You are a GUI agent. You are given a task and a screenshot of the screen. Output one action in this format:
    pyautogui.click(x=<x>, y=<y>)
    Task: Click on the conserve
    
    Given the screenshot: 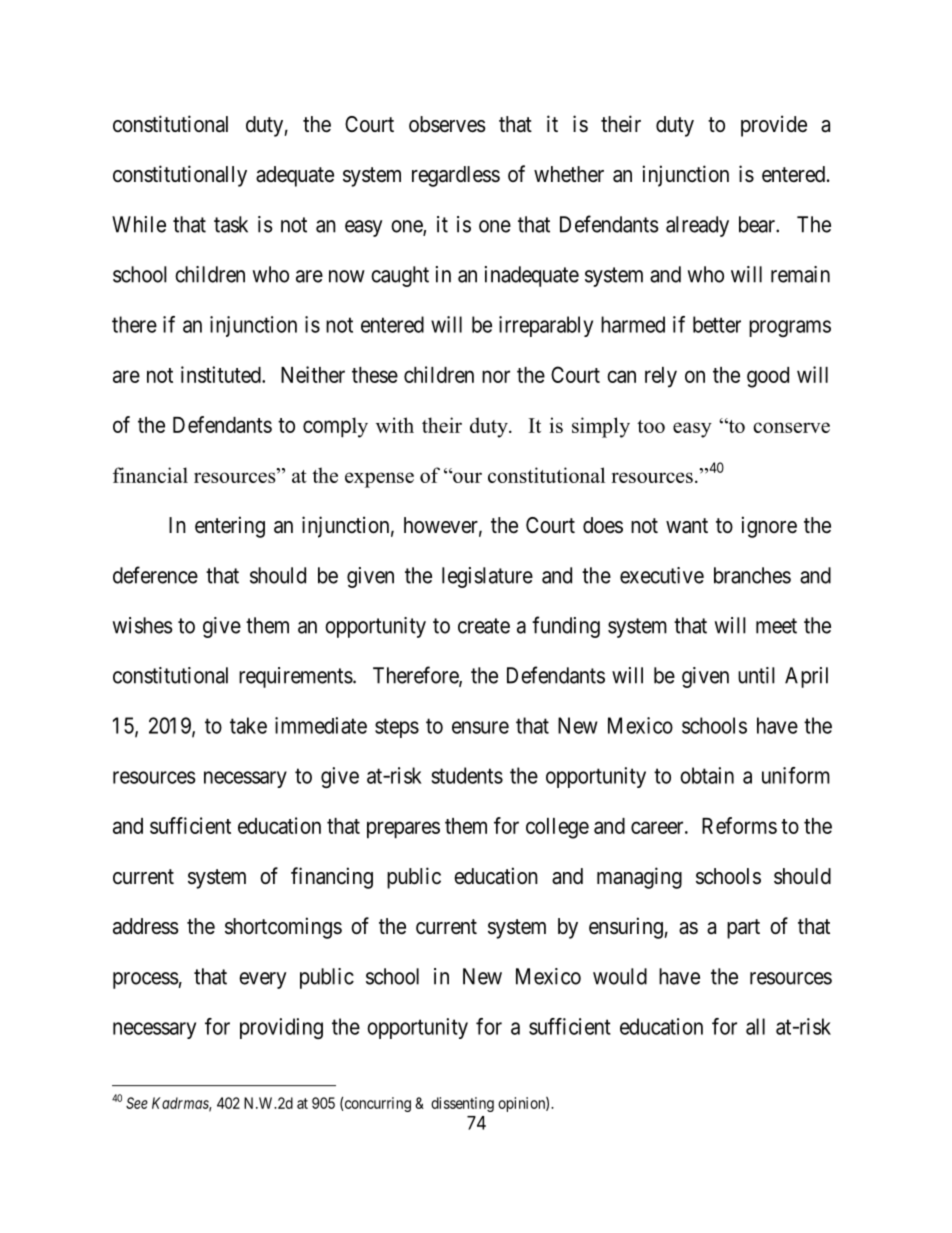 What is the action you would take?
    pyautogui.click(x=791, y=427)
